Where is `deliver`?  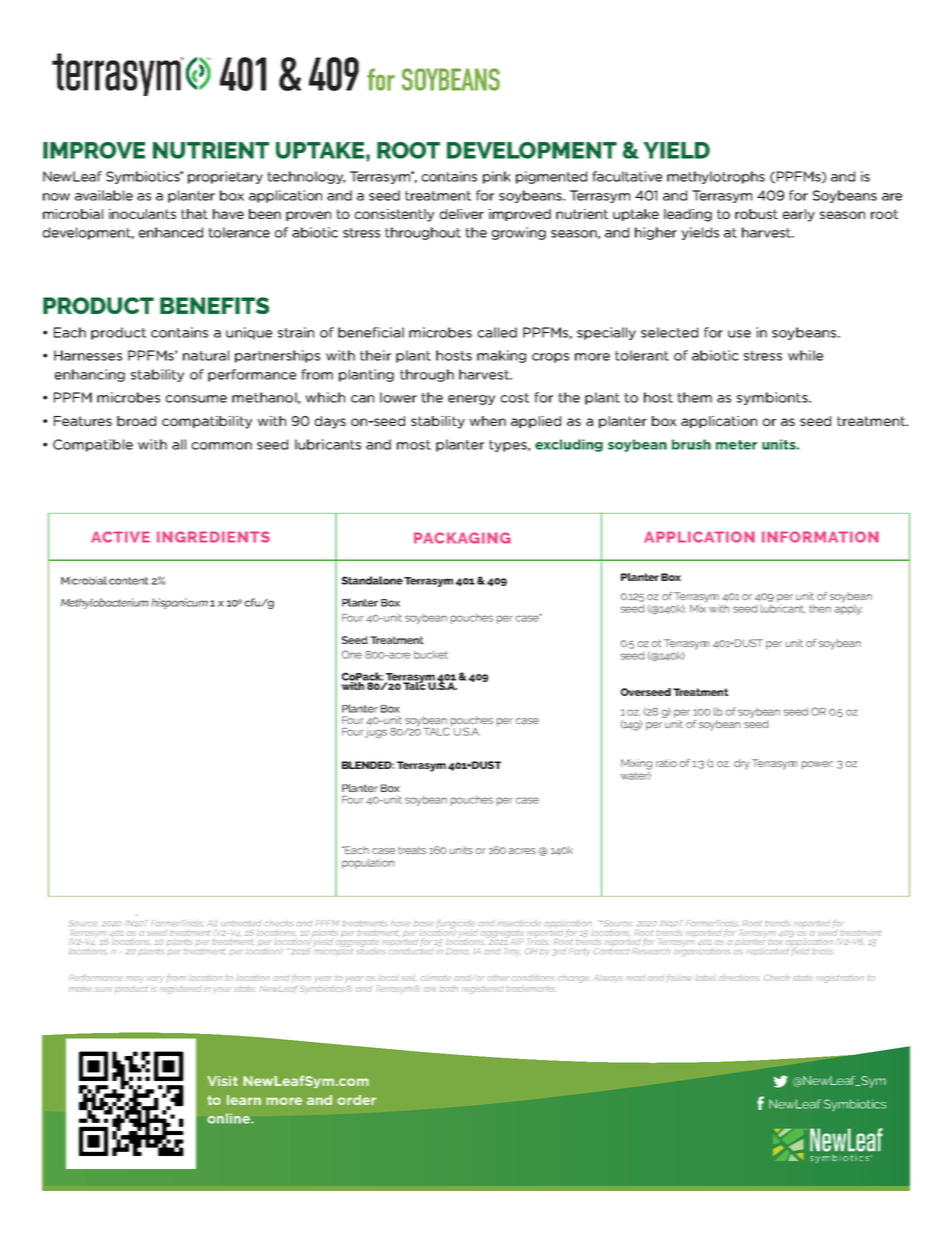 deliver is located at coordinates (462, 214).
